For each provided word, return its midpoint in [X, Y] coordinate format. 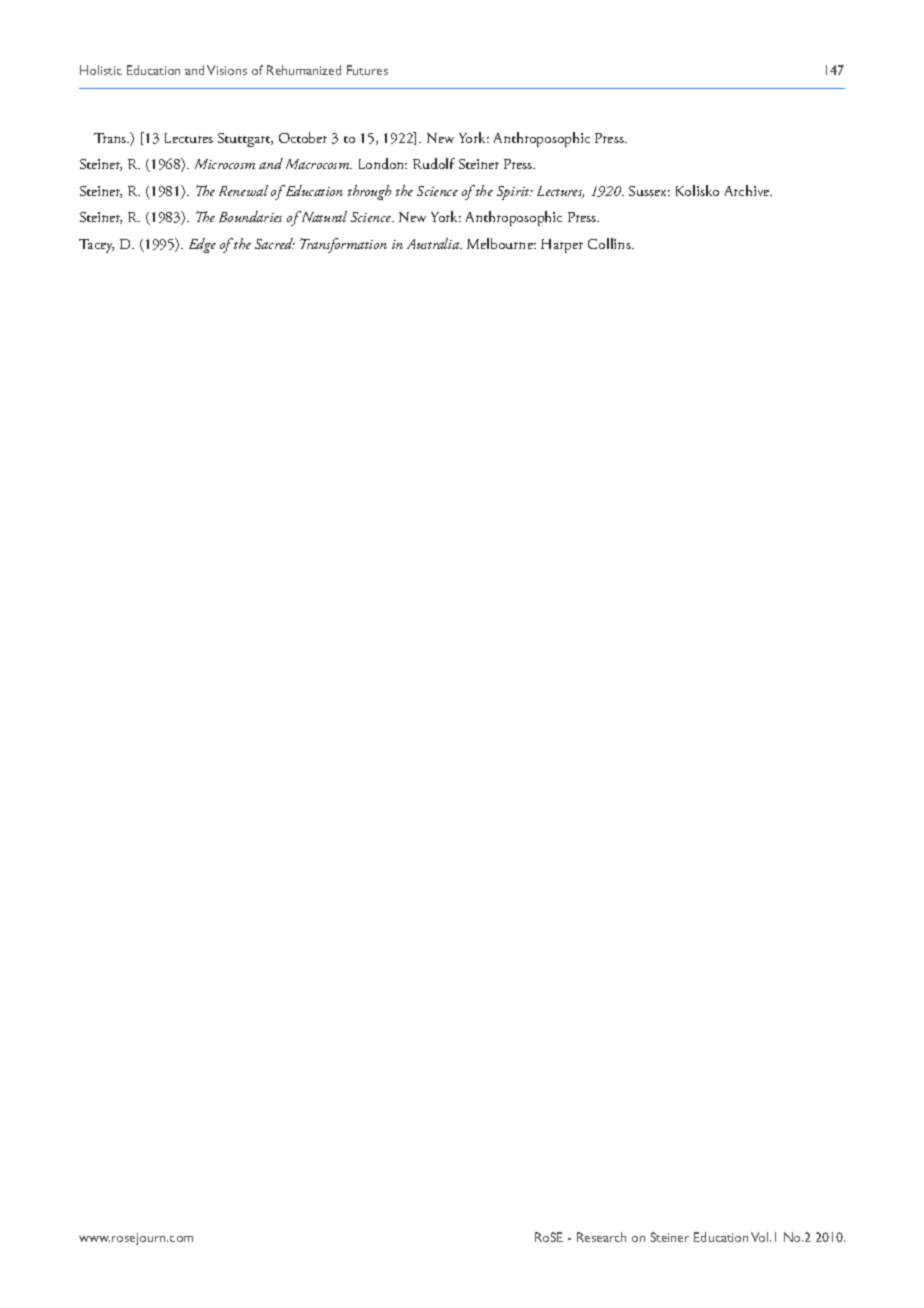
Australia [434, 243]
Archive [748, 190]
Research [601, 1237]
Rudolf [434, 163]
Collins [610, 243]
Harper [562, 246]
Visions [227, 70]
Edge [202, 245]
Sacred [275, 243]
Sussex [649, 191]
